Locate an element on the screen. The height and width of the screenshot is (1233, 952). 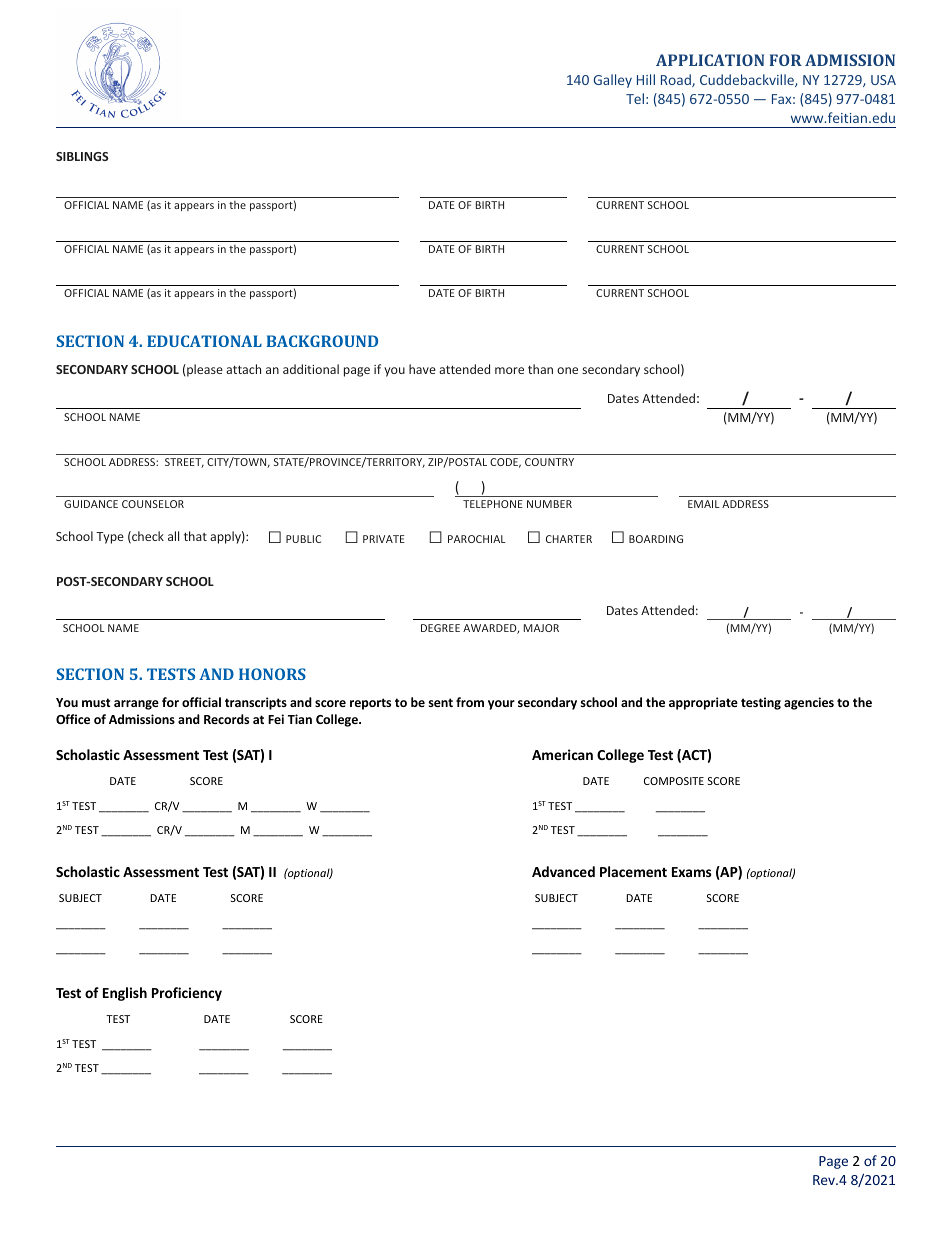
than is located at coordinates (540, 369).
